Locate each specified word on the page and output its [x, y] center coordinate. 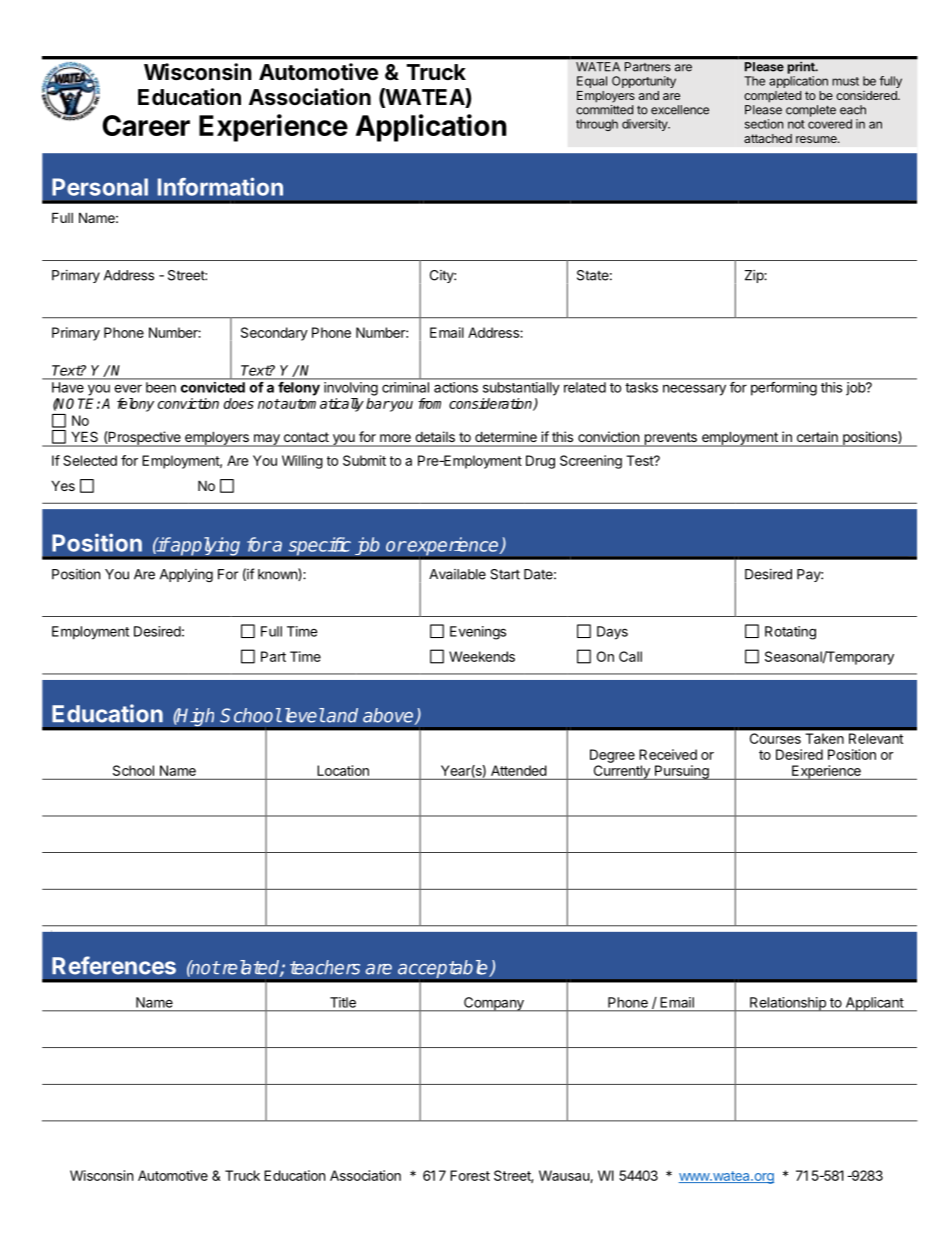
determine [506, 437]
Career [146, 125]
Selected [90, 460]
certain [817, 437]
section [764, 124]
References [114, 965]
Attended [518, 770]
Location [343, 770]
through [597, 125]
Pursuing [681, 772]
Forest [470, 1175]
